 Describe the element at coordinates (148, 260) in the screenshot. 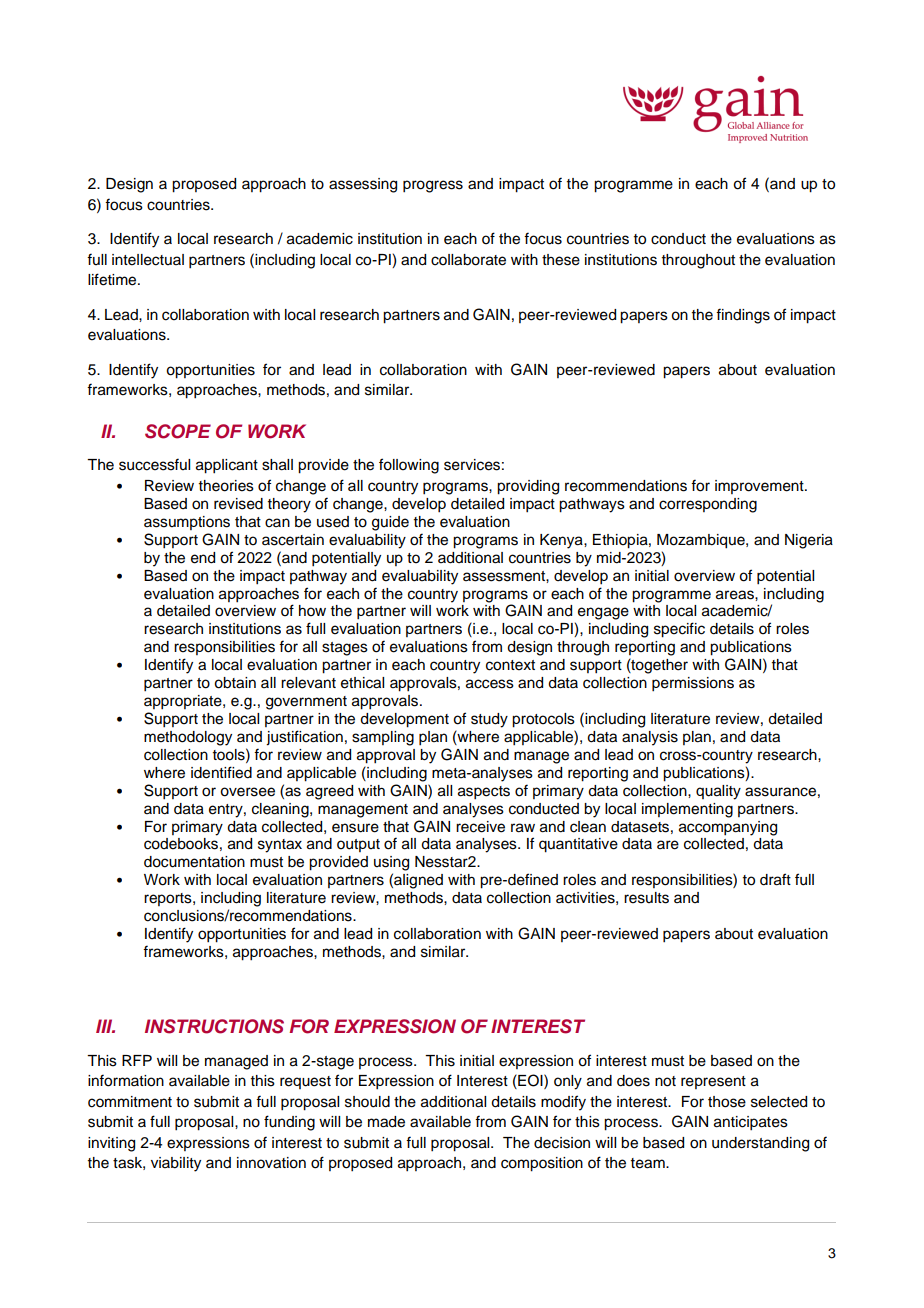

I see `intellectual` at that location.
